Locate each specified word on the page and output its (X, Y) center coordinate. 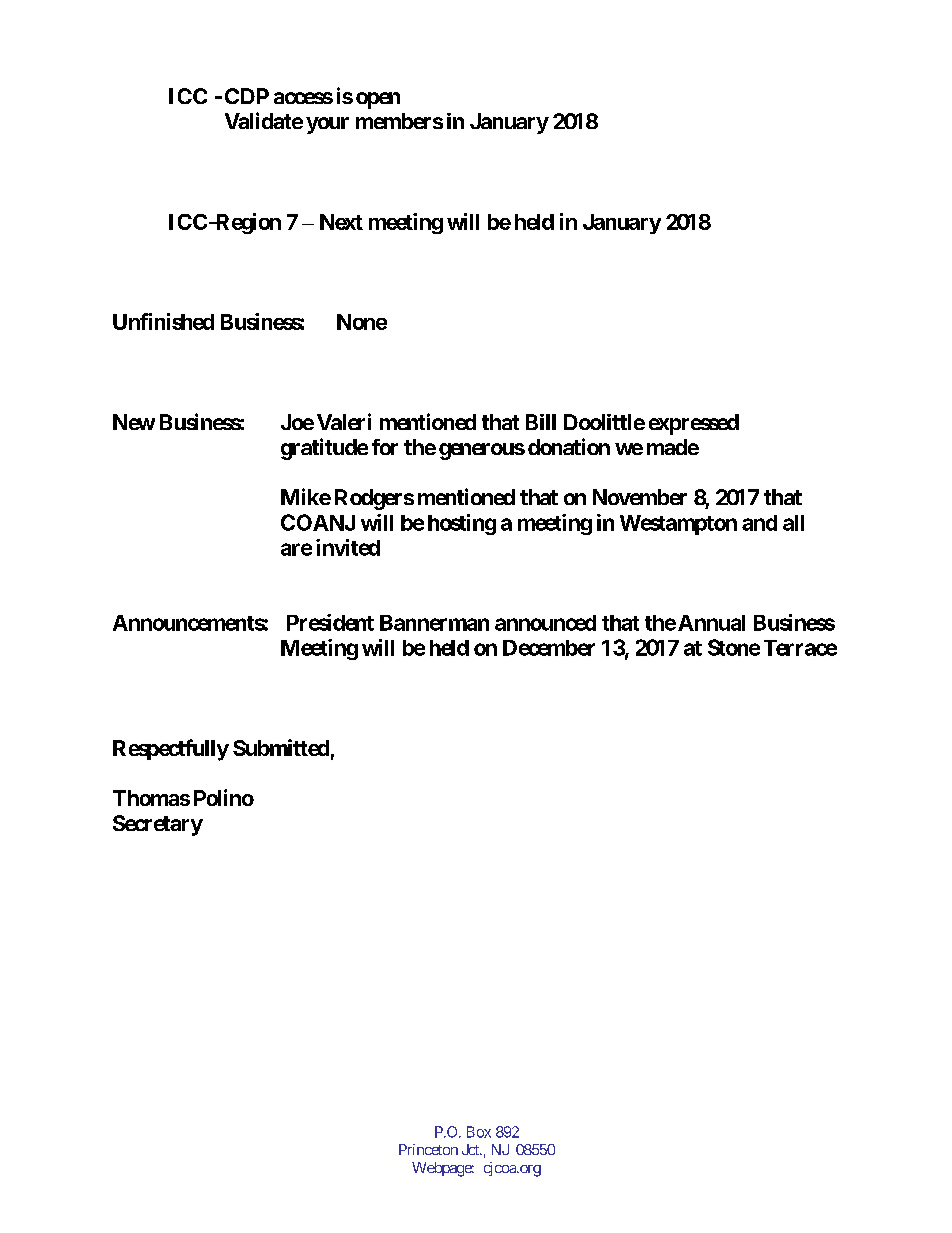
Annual (711, 623)
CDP (247, 96)
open (378, 100)
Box (479, 1132)
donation (569, 446)
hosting (462, 524)
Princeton (428, 1149)
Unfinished (163, 321)
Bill (541, 422)
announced (545, 623)
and (759, 523)
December (549, 648)
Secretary (158, 825)
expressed (694, 424)
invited (348, 547)
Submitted (281, 747)
